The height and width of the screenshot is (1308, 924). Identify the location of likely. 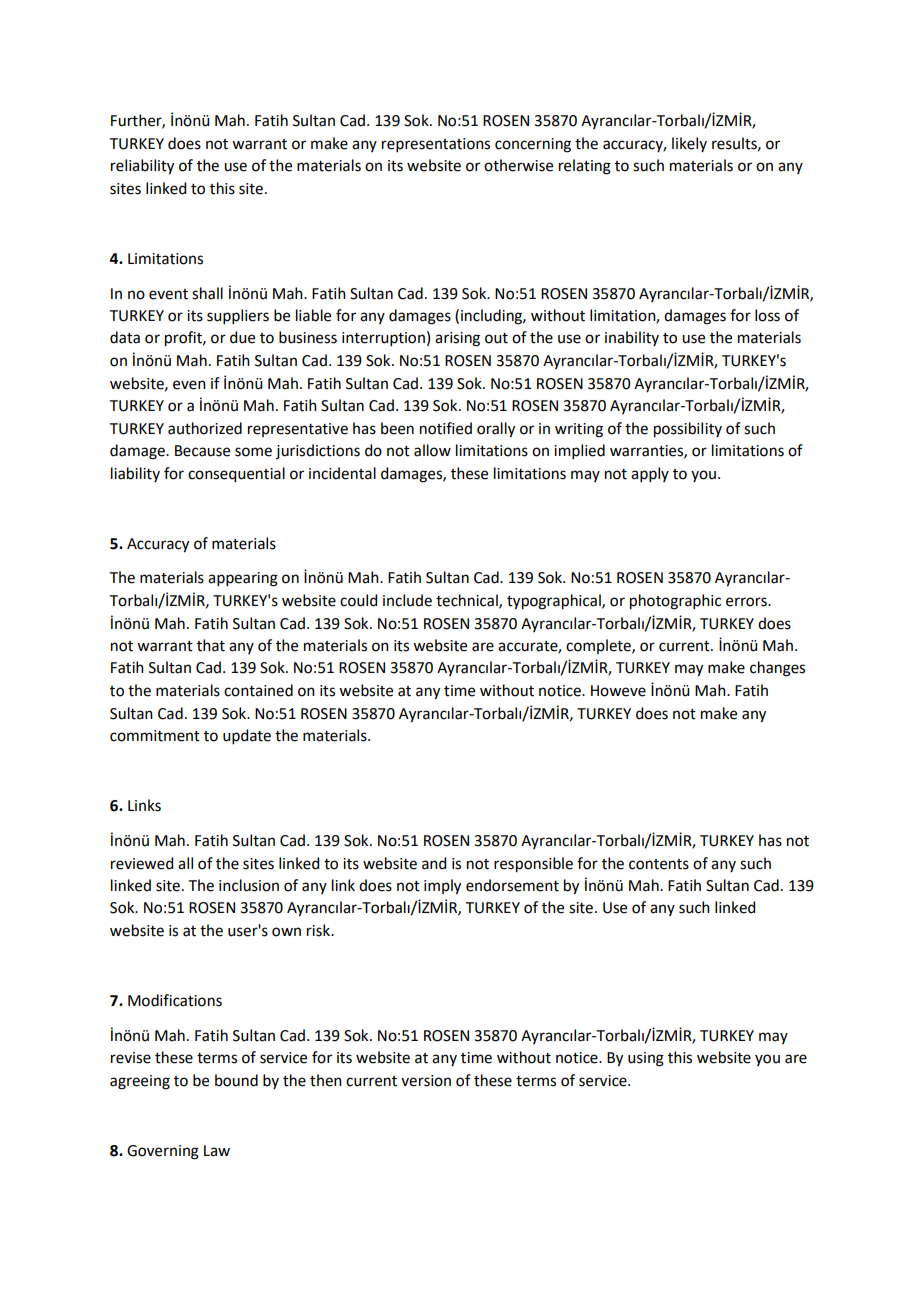
(689, 144).
